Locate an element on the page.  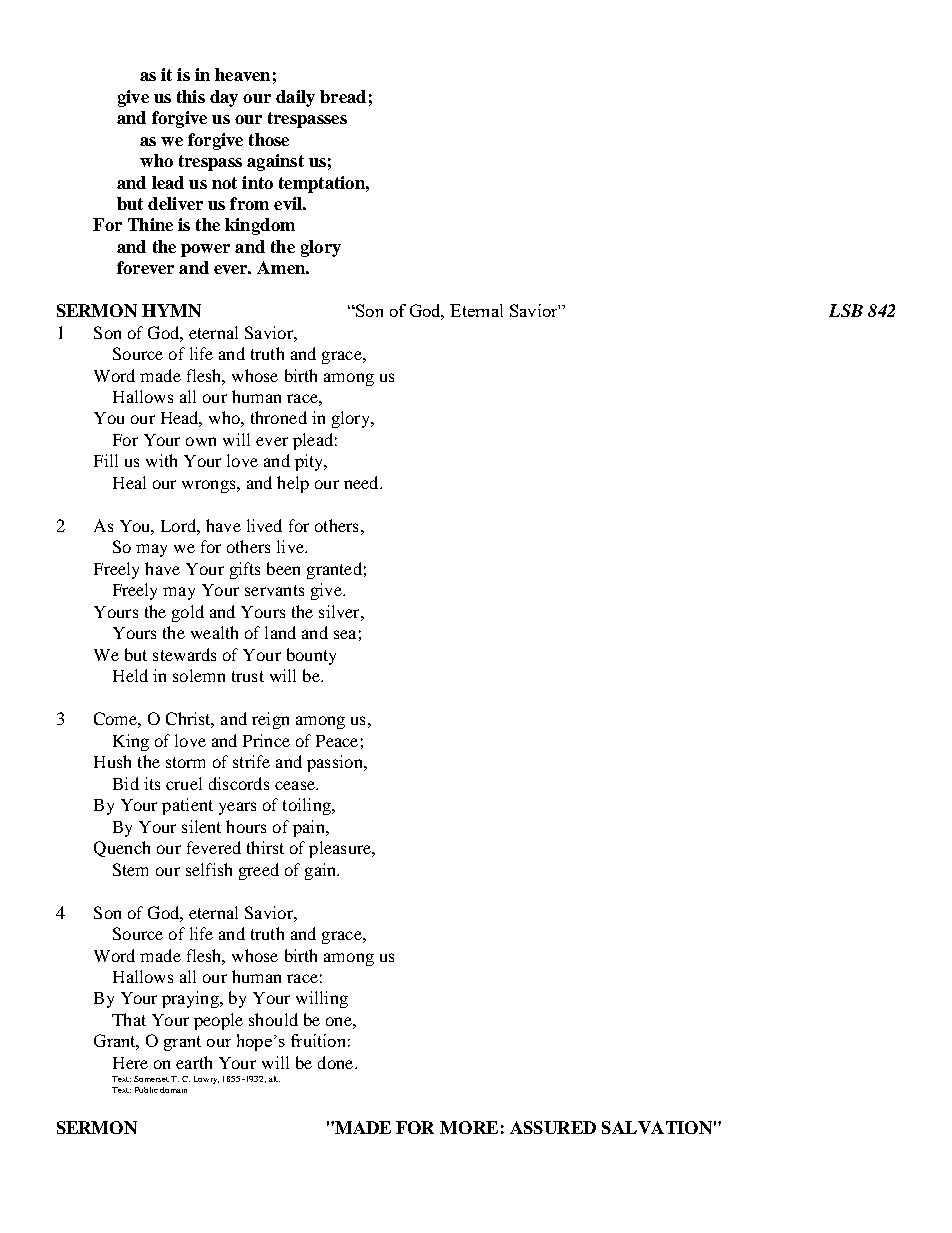
need is located at coordinates (362, 482).
